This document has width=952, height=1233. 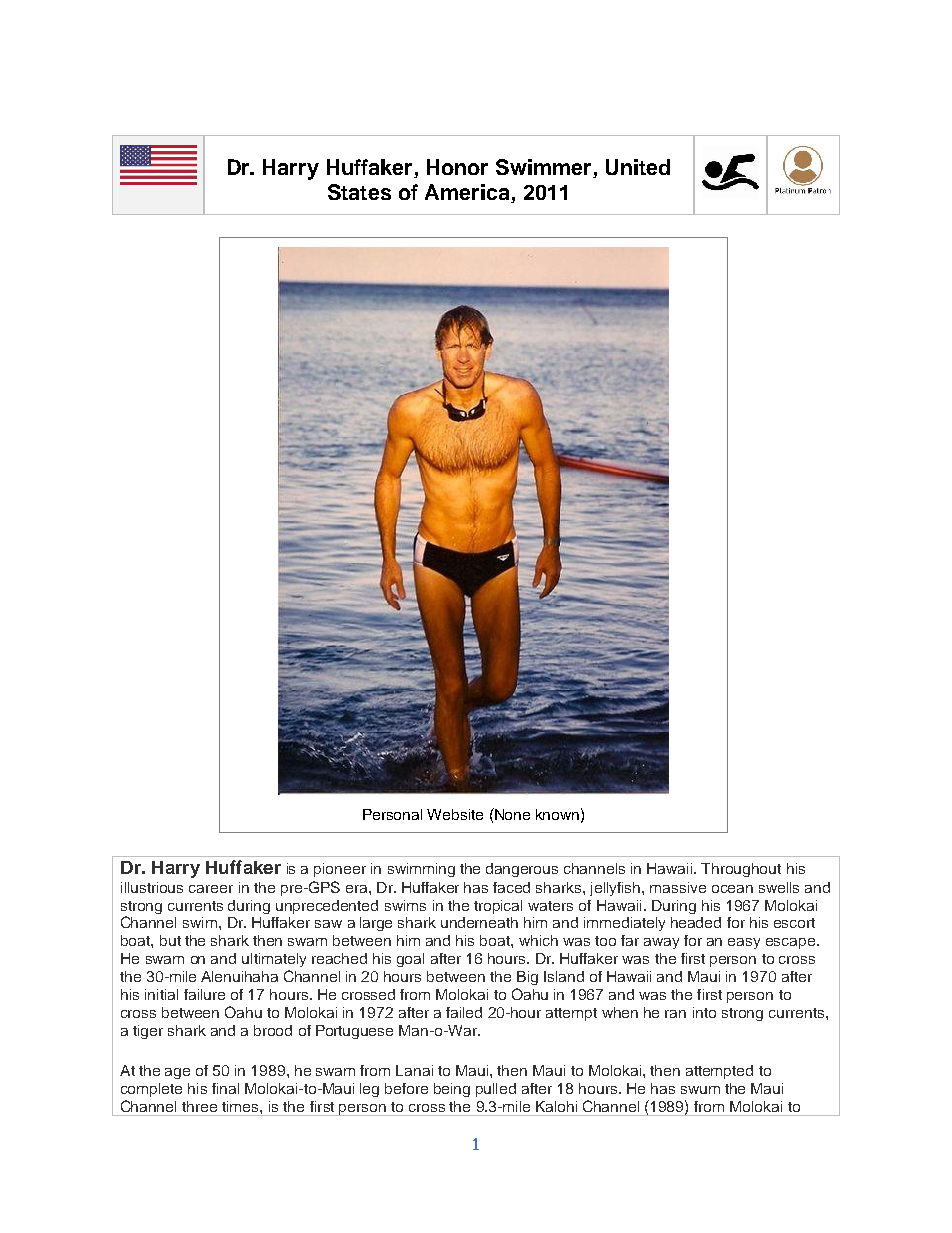 I want to click on States, so click(x=359, y=192).
